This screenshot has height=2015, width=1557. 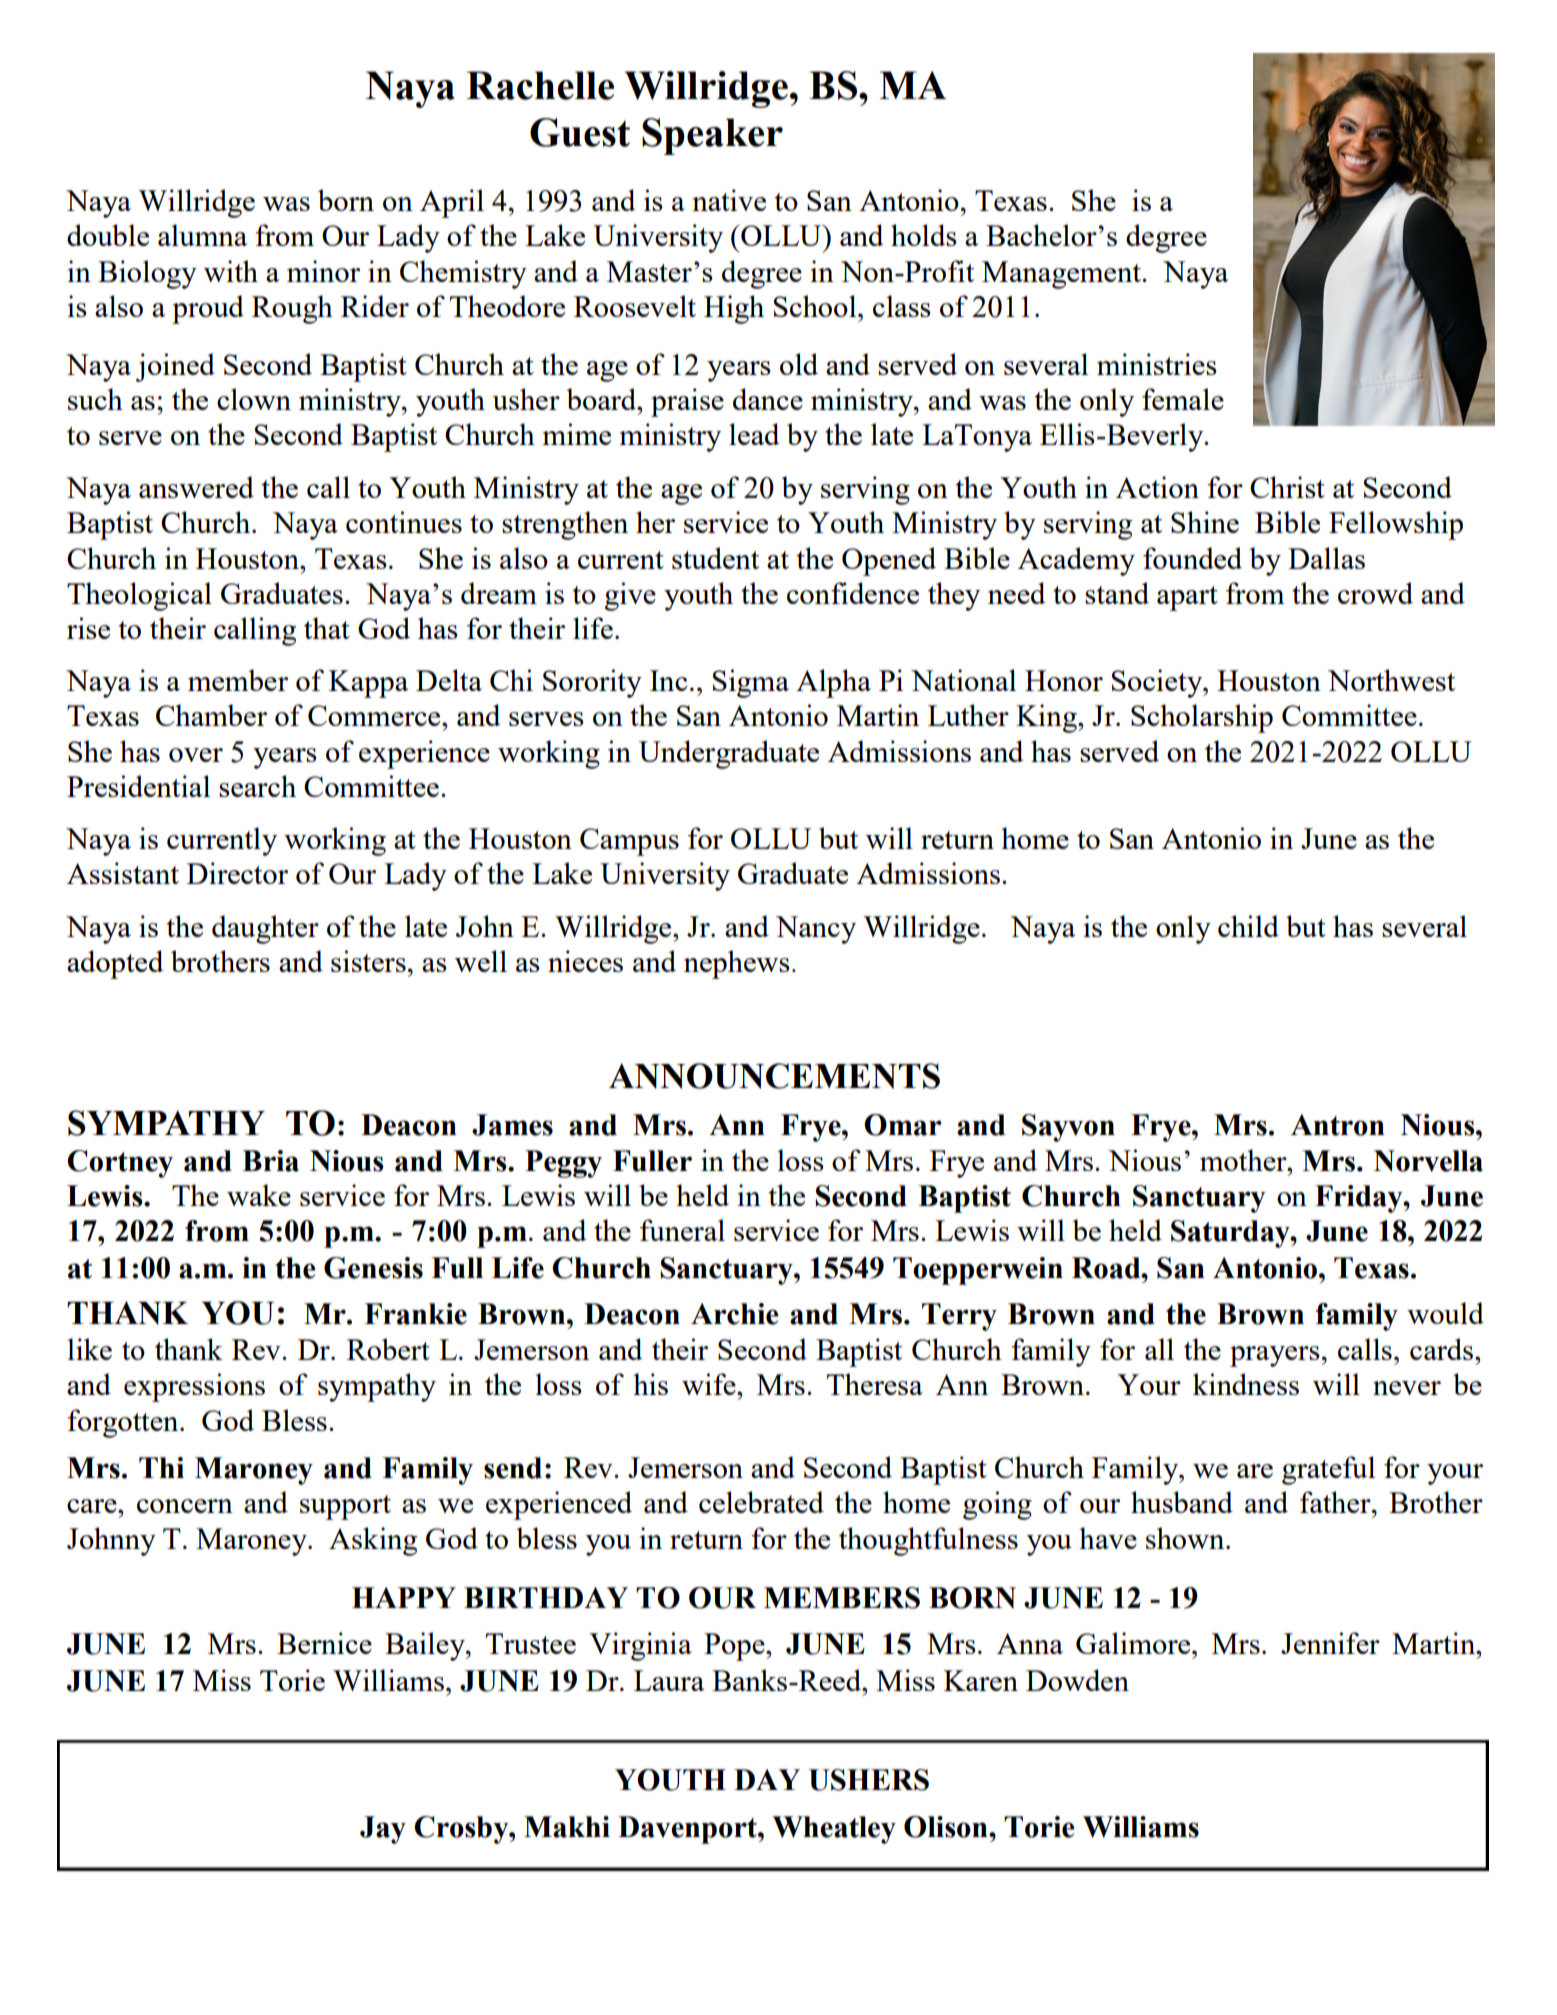 I want to click on Thi, so click(x=161, y=1467).
